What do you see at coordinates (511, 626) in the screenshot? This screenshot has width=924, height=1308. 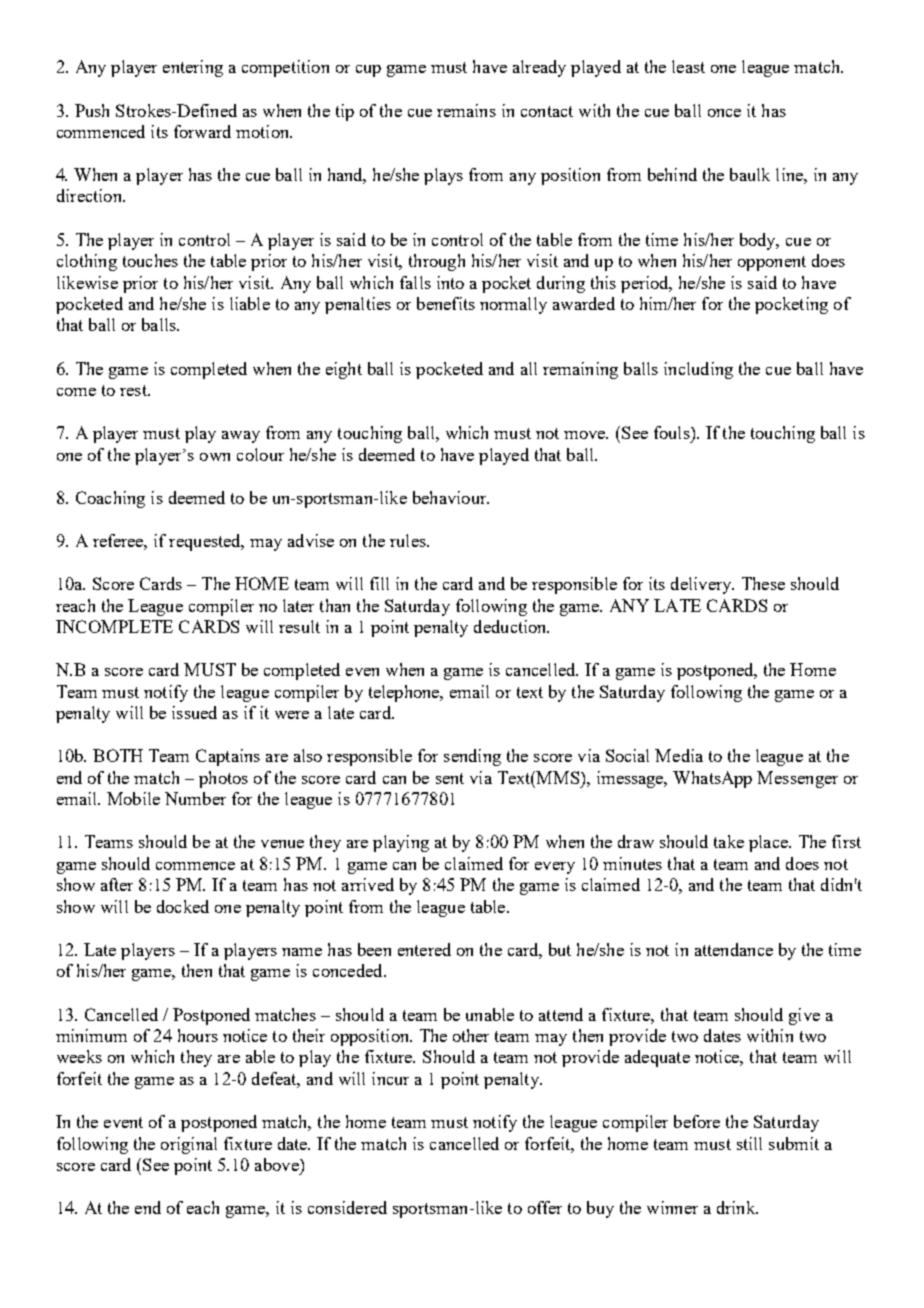 I see `deduction` at bounding box center [511, 626].
